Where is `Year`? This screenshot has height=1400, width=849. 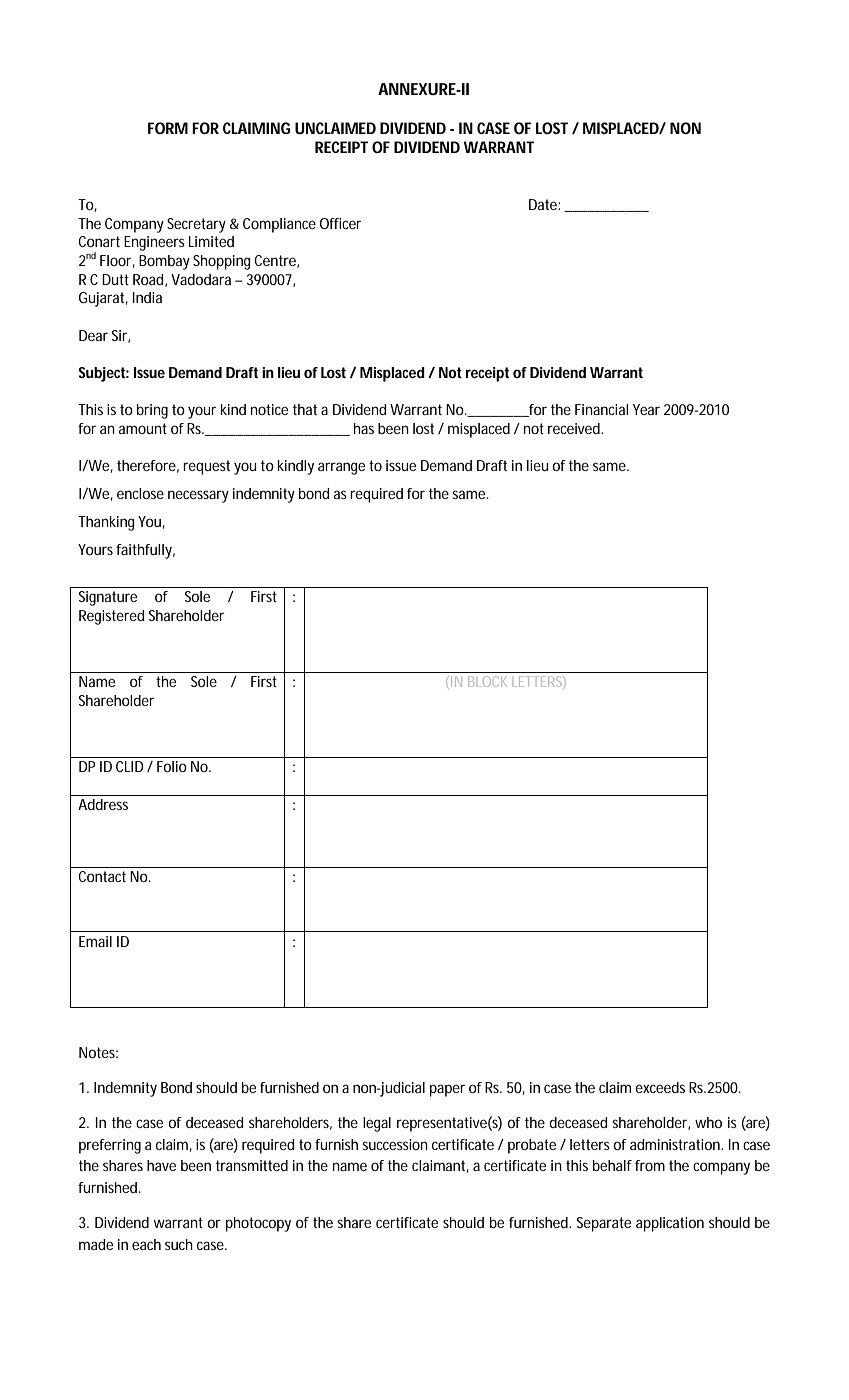
Year is located at coordinates (646, 409).
